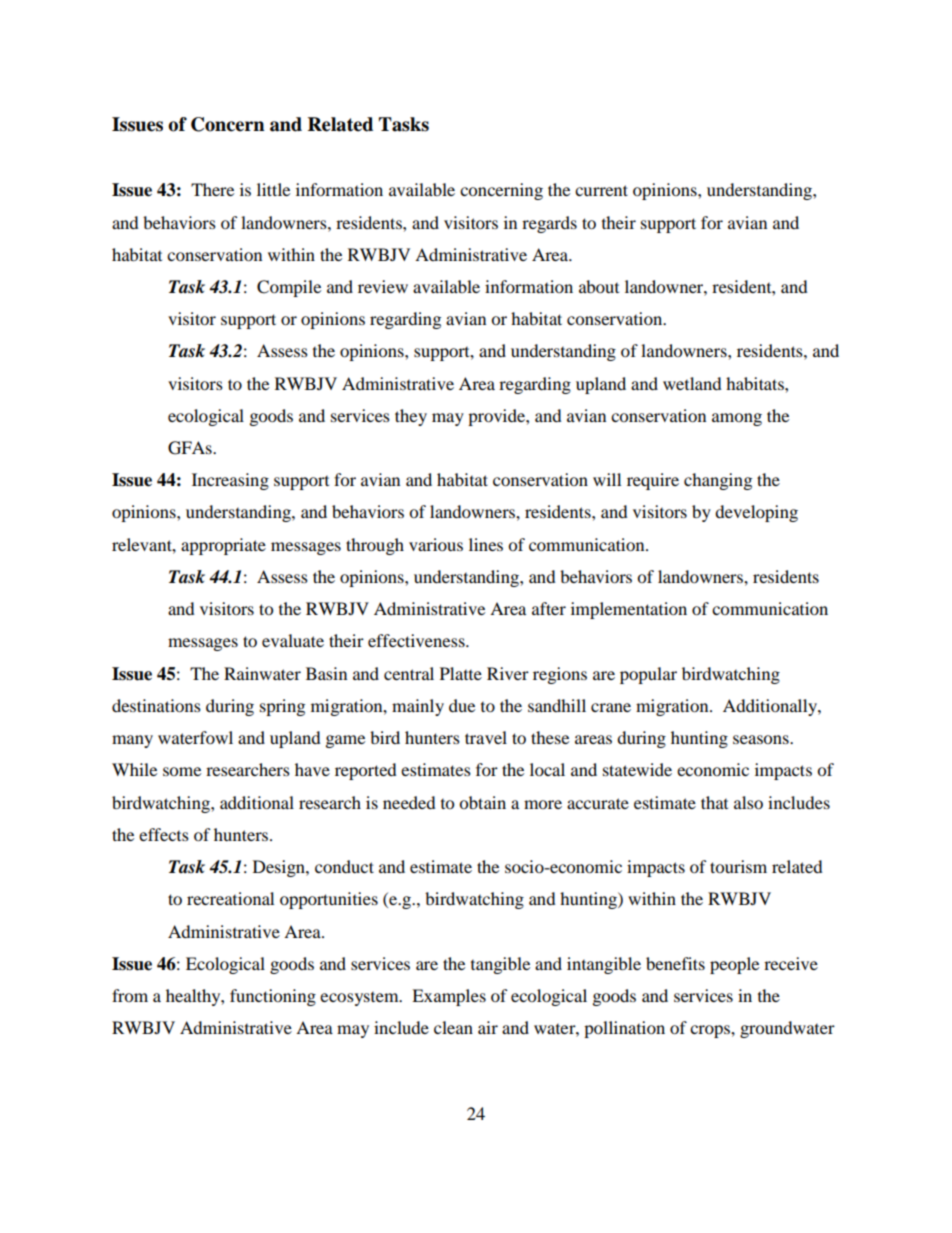 The width and height of the image is (952, 1233). What do you see at coordinates (273, 997) in the image?
I see `functioning` at bounding box center [273, 997].
